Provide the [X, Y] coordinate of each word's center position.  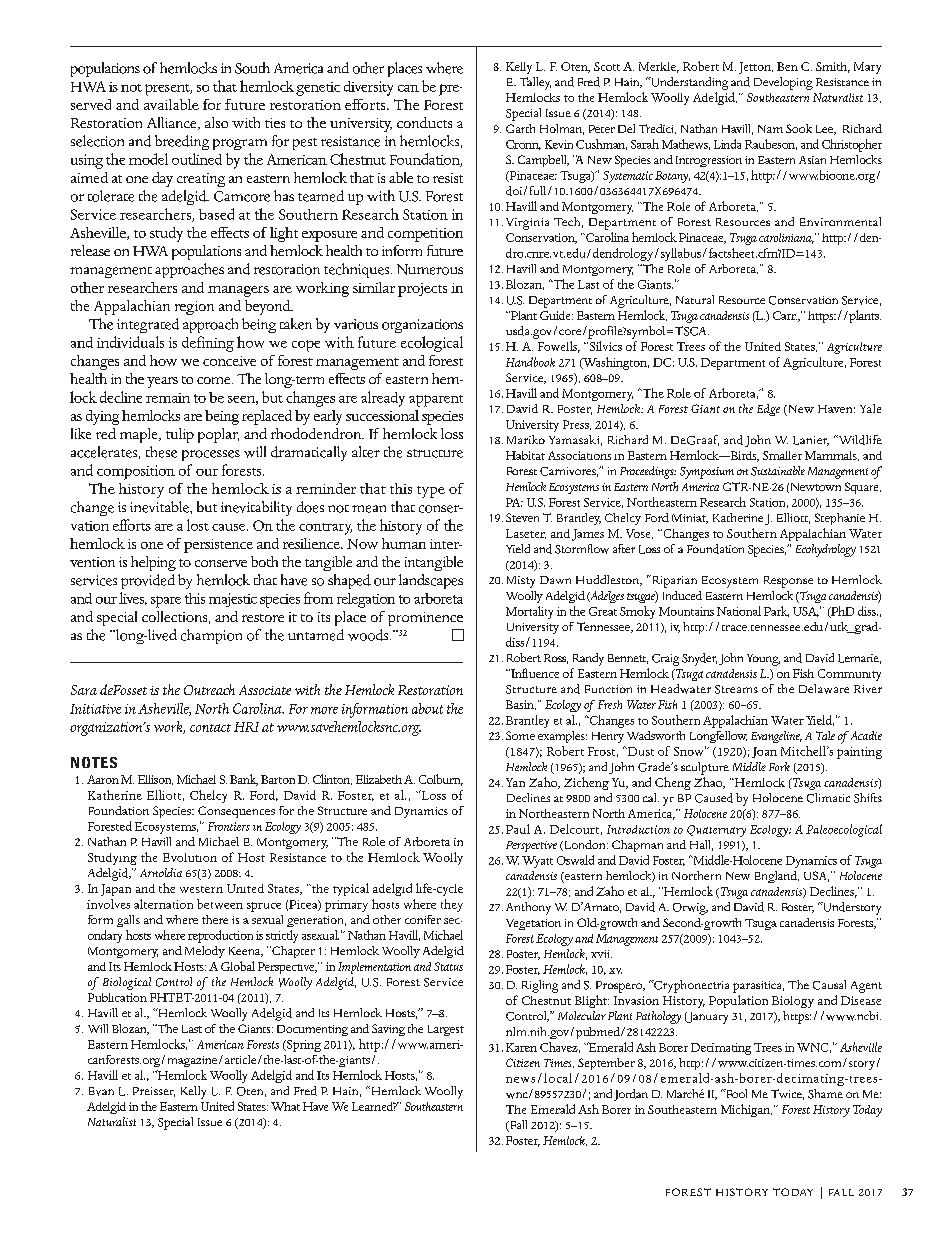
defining [208, 344]
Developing [783, 83]
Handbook [530, 362]
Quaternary [716, 831]
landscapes [431, 581]
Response [788, 582]
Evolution [190, 857]
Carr [785, 315]
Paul [518, 829]
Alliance [173, 123]
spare [166, 602]
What [285, 1106]
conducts [424, 122]
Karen [521, 1047]
